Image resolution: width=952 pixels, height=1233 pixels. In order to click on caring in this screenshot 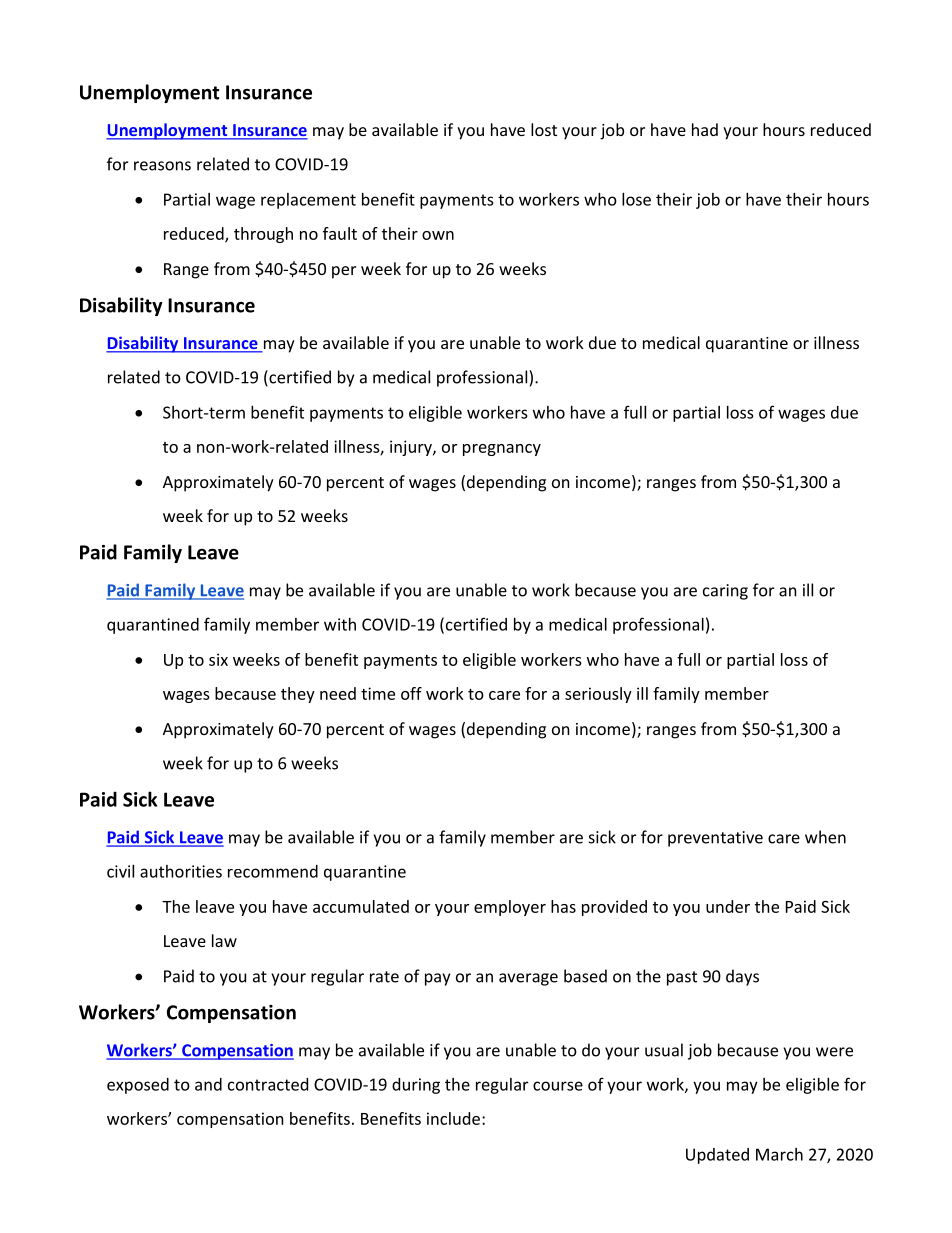, I will do `click(725, 592)`.
